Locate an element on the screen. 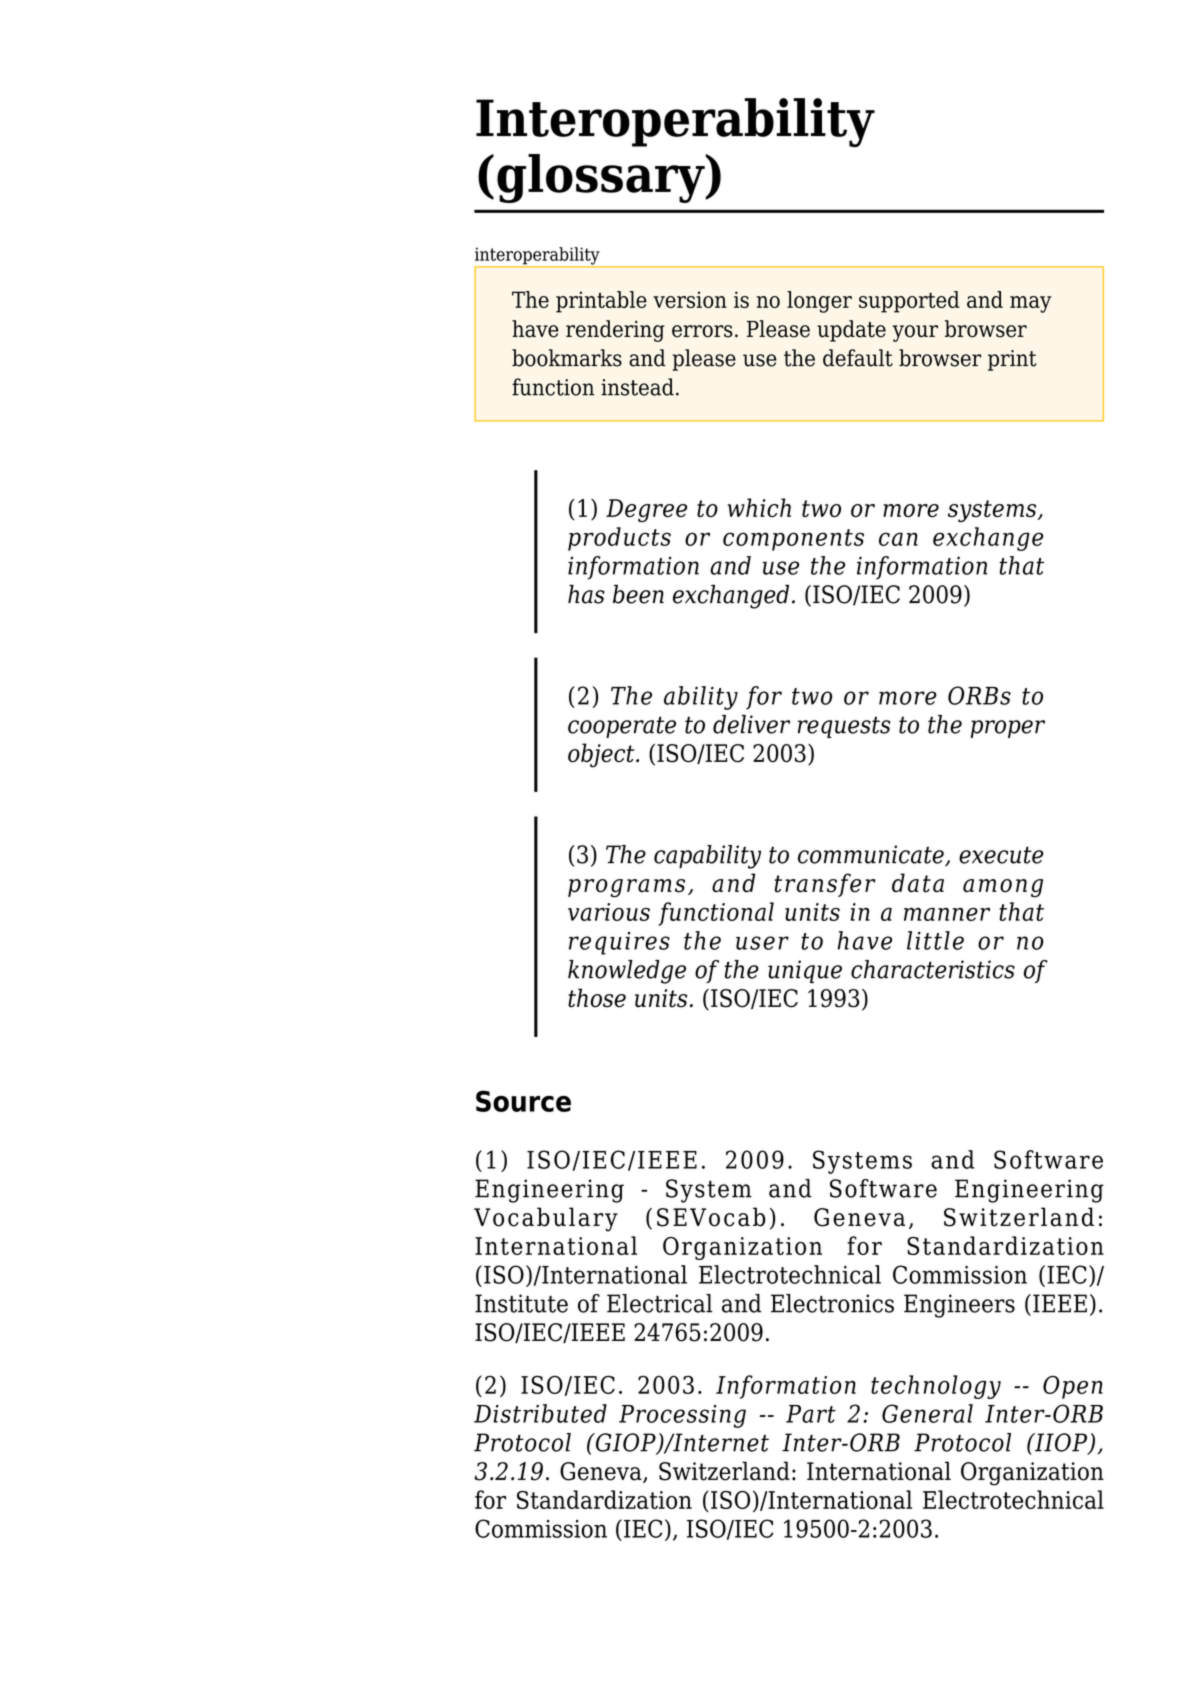  longer is located at coordinates (819, 302).
